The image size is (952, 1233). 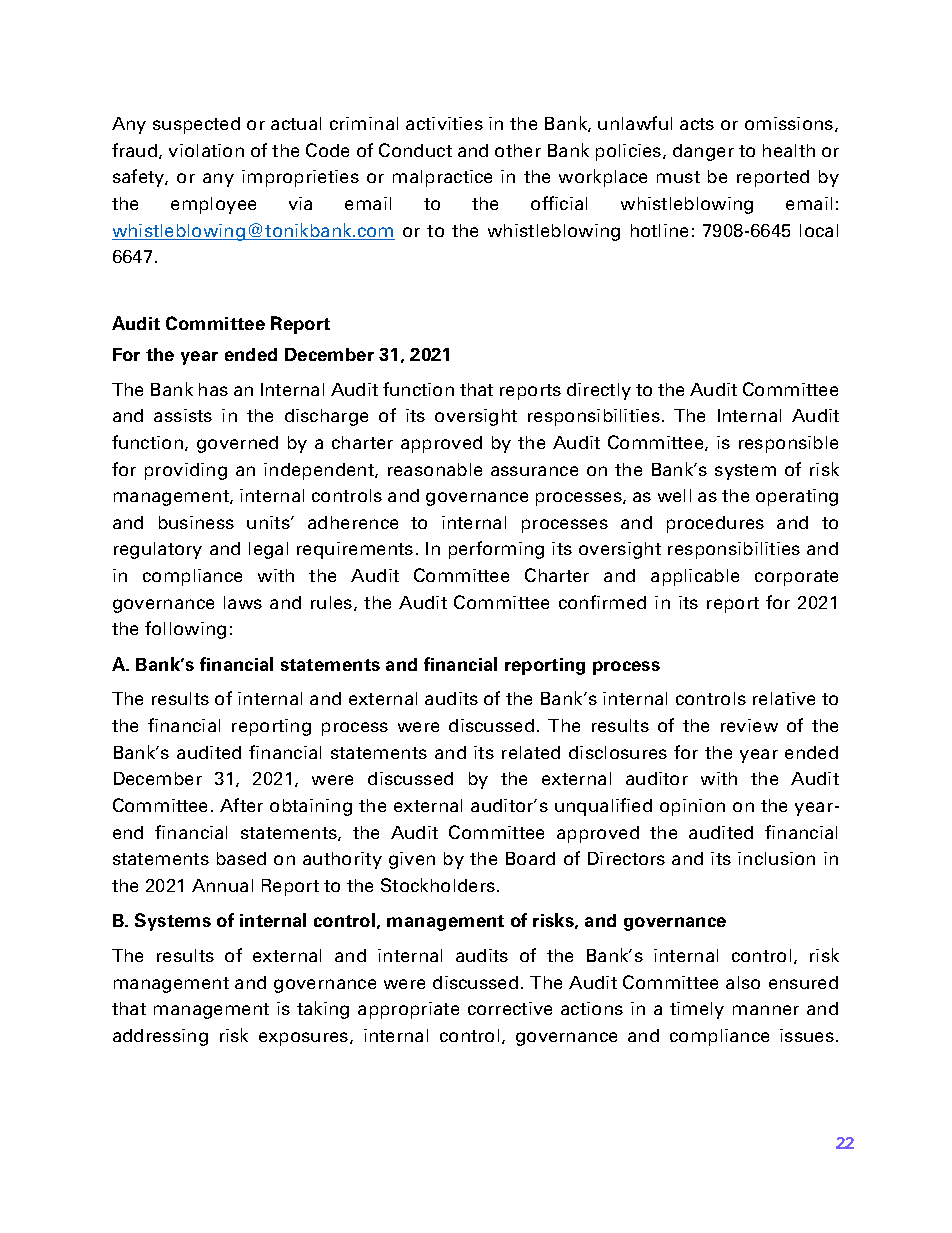 What do you see at coordinates (784, 698) in the screenshot?
I see `relative` at bounding box center [784, 698].
